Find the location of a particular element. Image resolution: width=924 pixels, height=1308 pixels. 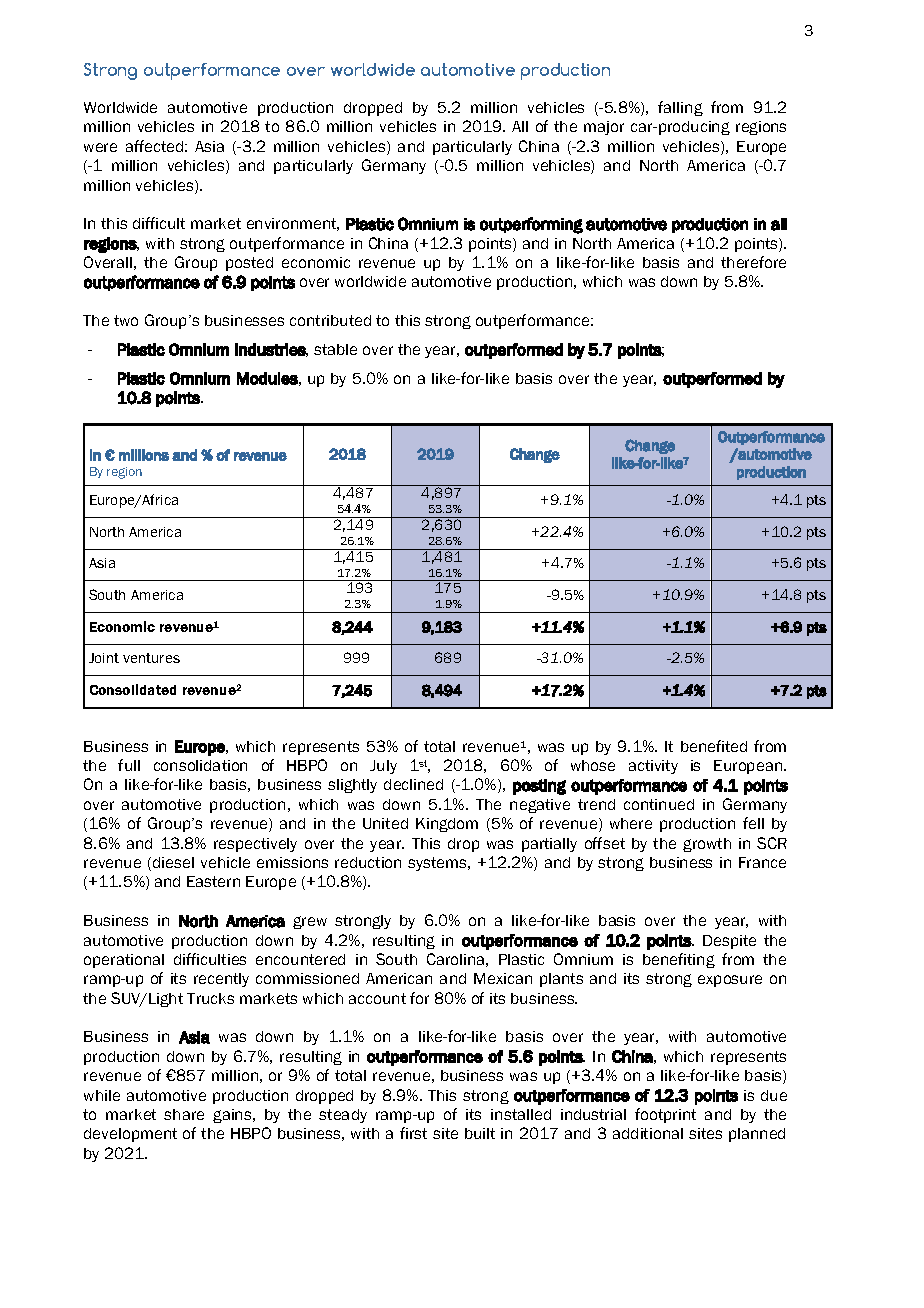

ventures is located at coordinates (151, 658).
